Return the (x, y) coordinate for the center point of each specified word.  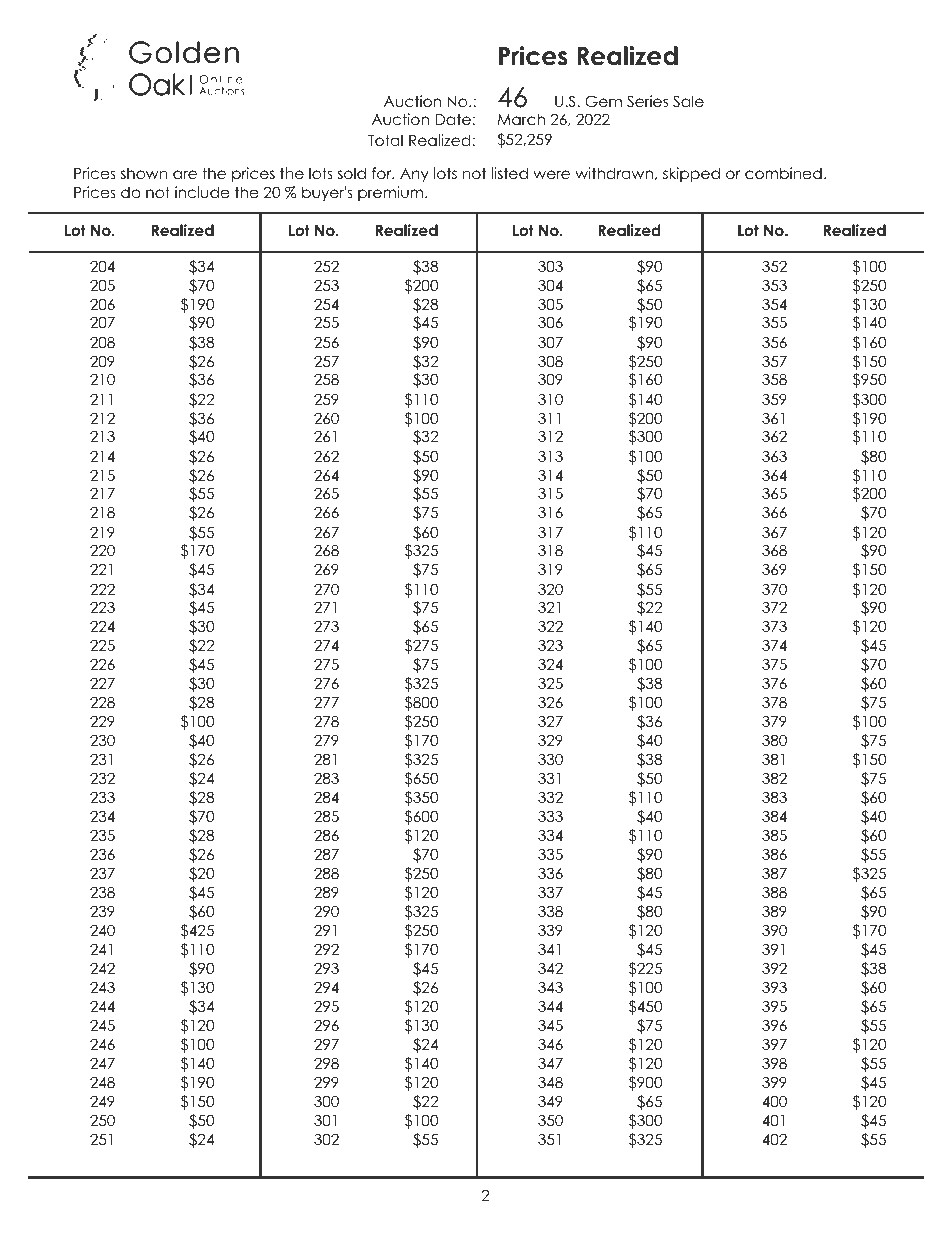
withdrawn (614, 173)
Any (414, 175)
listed (510, 173)
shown (144, 173)
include (202, 192)
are (185, 175)
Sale (688, 101)
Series (647, 101)
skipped (691, 174)
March (521, 119)
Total (385, 140)
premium (392, 193)
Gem (603, 101)
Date (453, 119)
